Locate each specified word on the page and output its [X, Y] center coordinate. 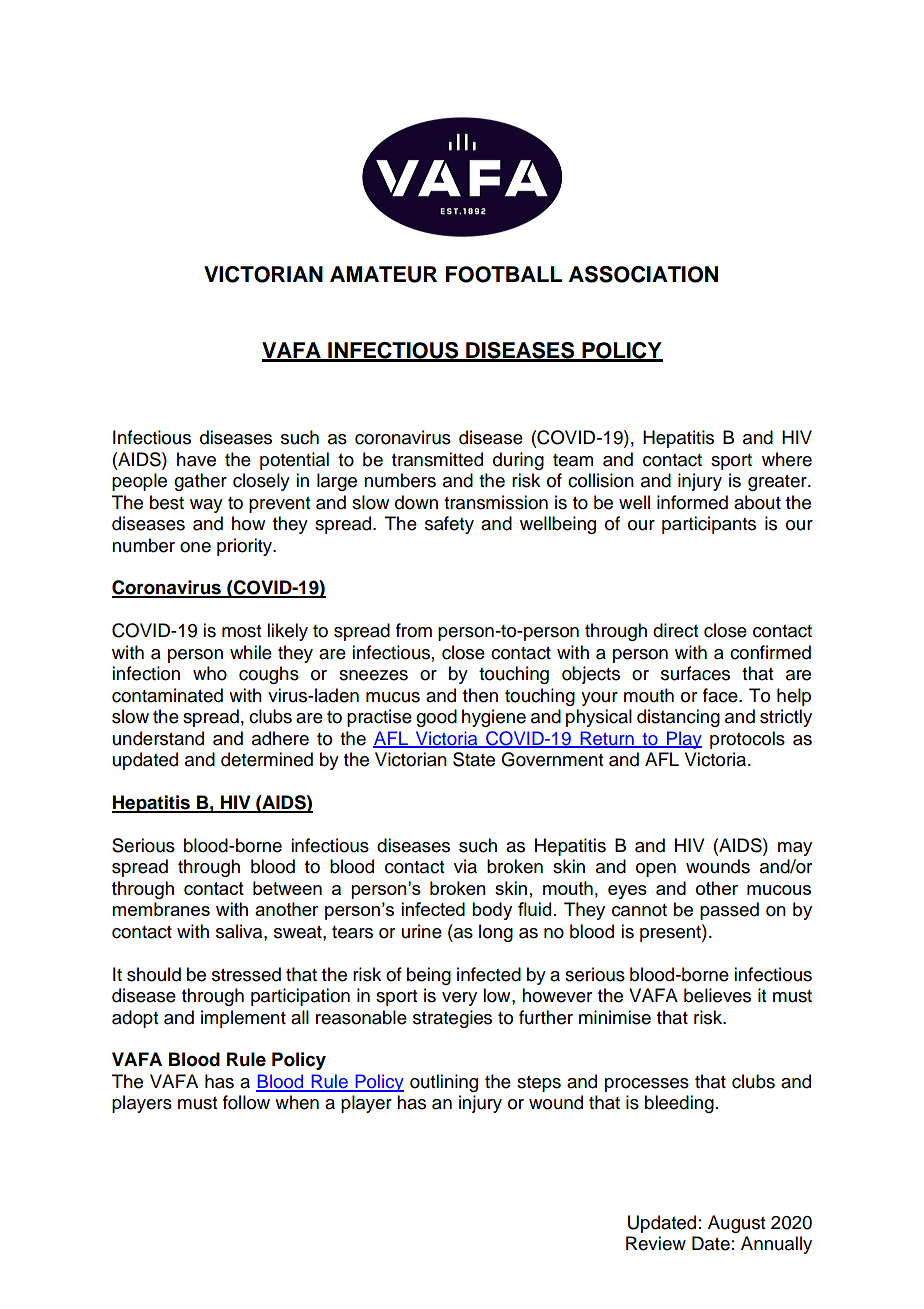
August [736, 1224]
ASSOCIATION [643, 274]
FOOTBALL [504, 274]
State [474, 759]
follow [246, 1102]
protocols [747, 740]
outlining [444, 1083]
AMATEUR [383, 274]
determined [267, 759]
